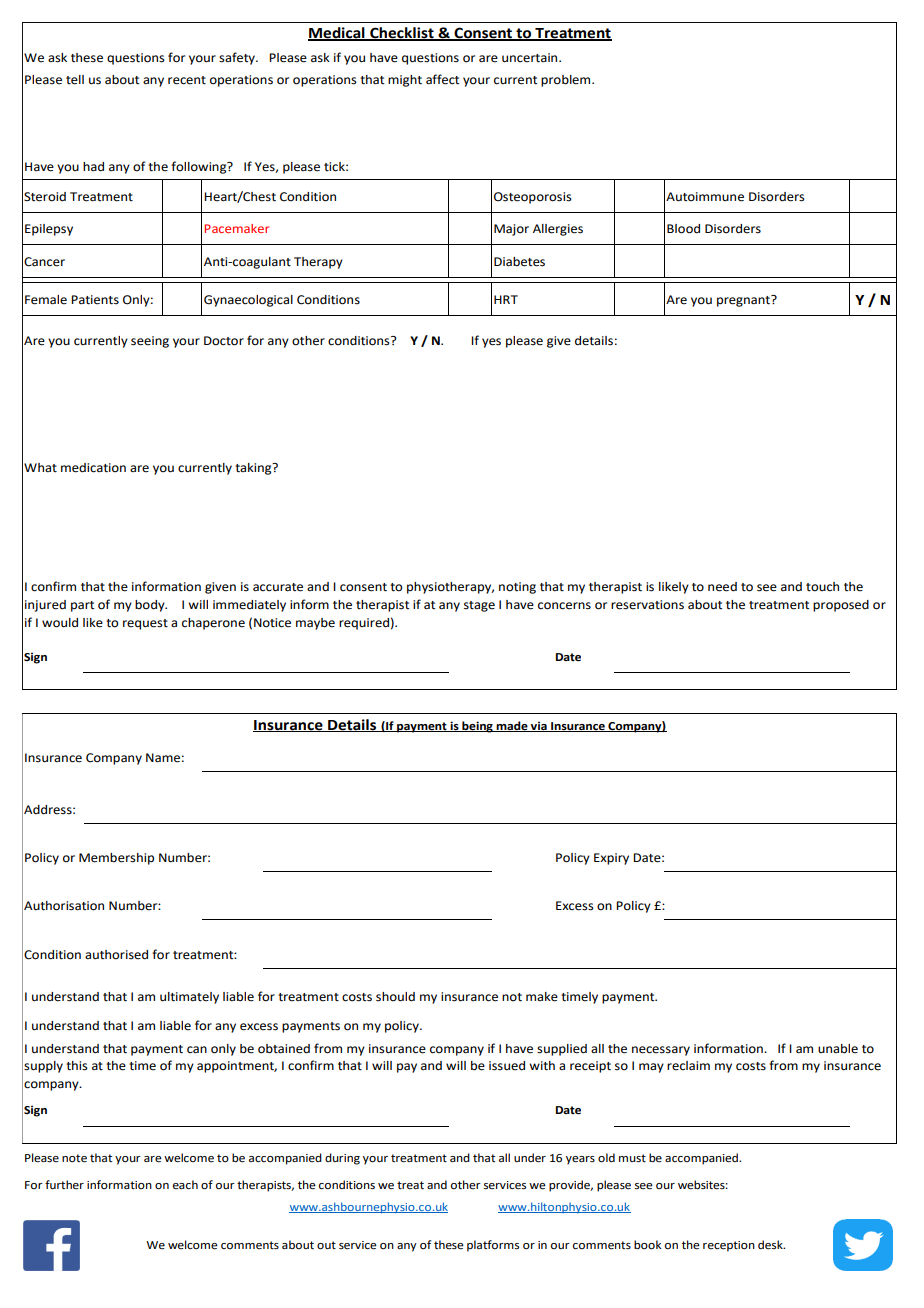 This document has height=1308, width=924. Describe the element at coordinates (185, 1185) in the document. I see `each` at that location.
